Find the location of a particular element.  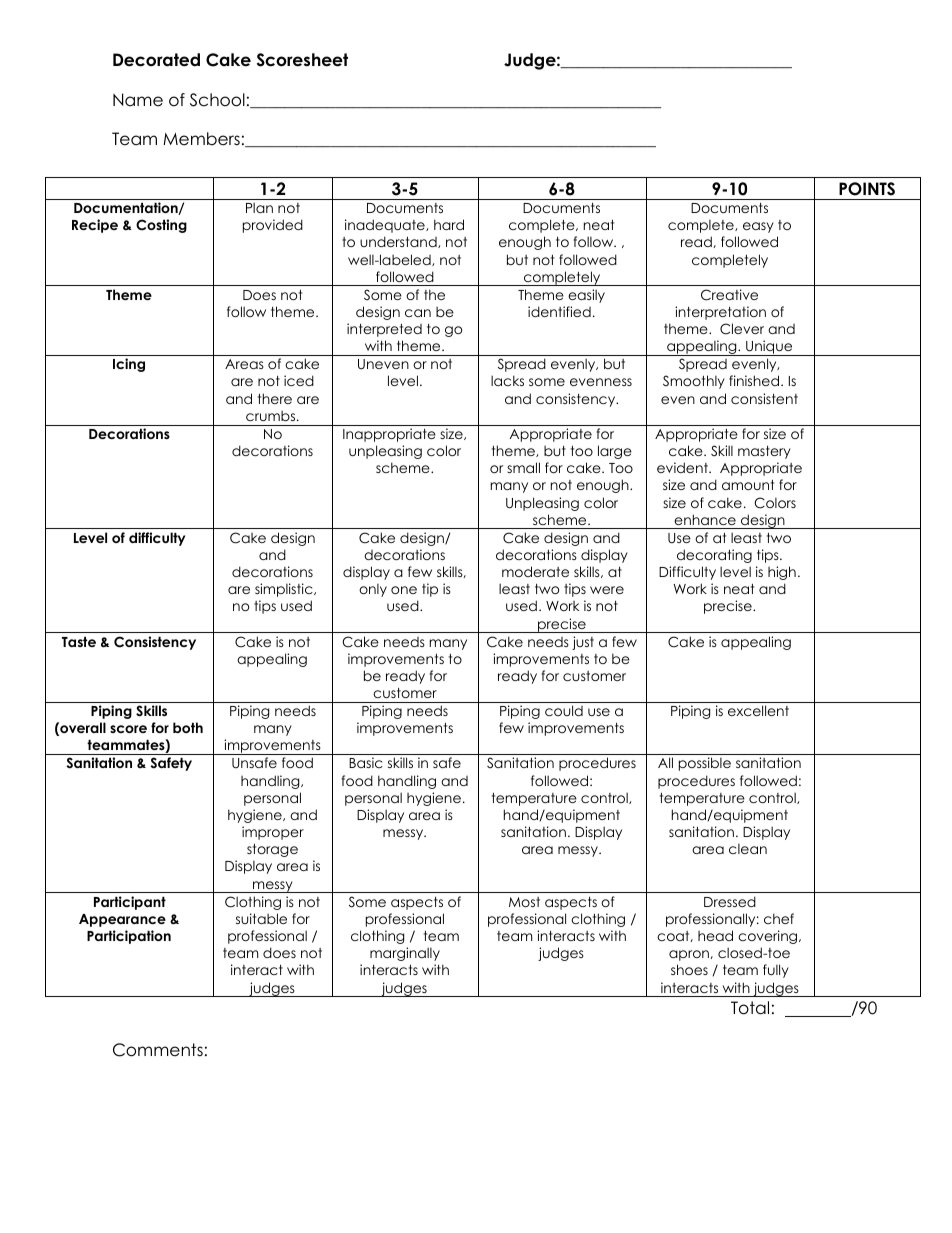

Name is located at coordinates (138, 100).
